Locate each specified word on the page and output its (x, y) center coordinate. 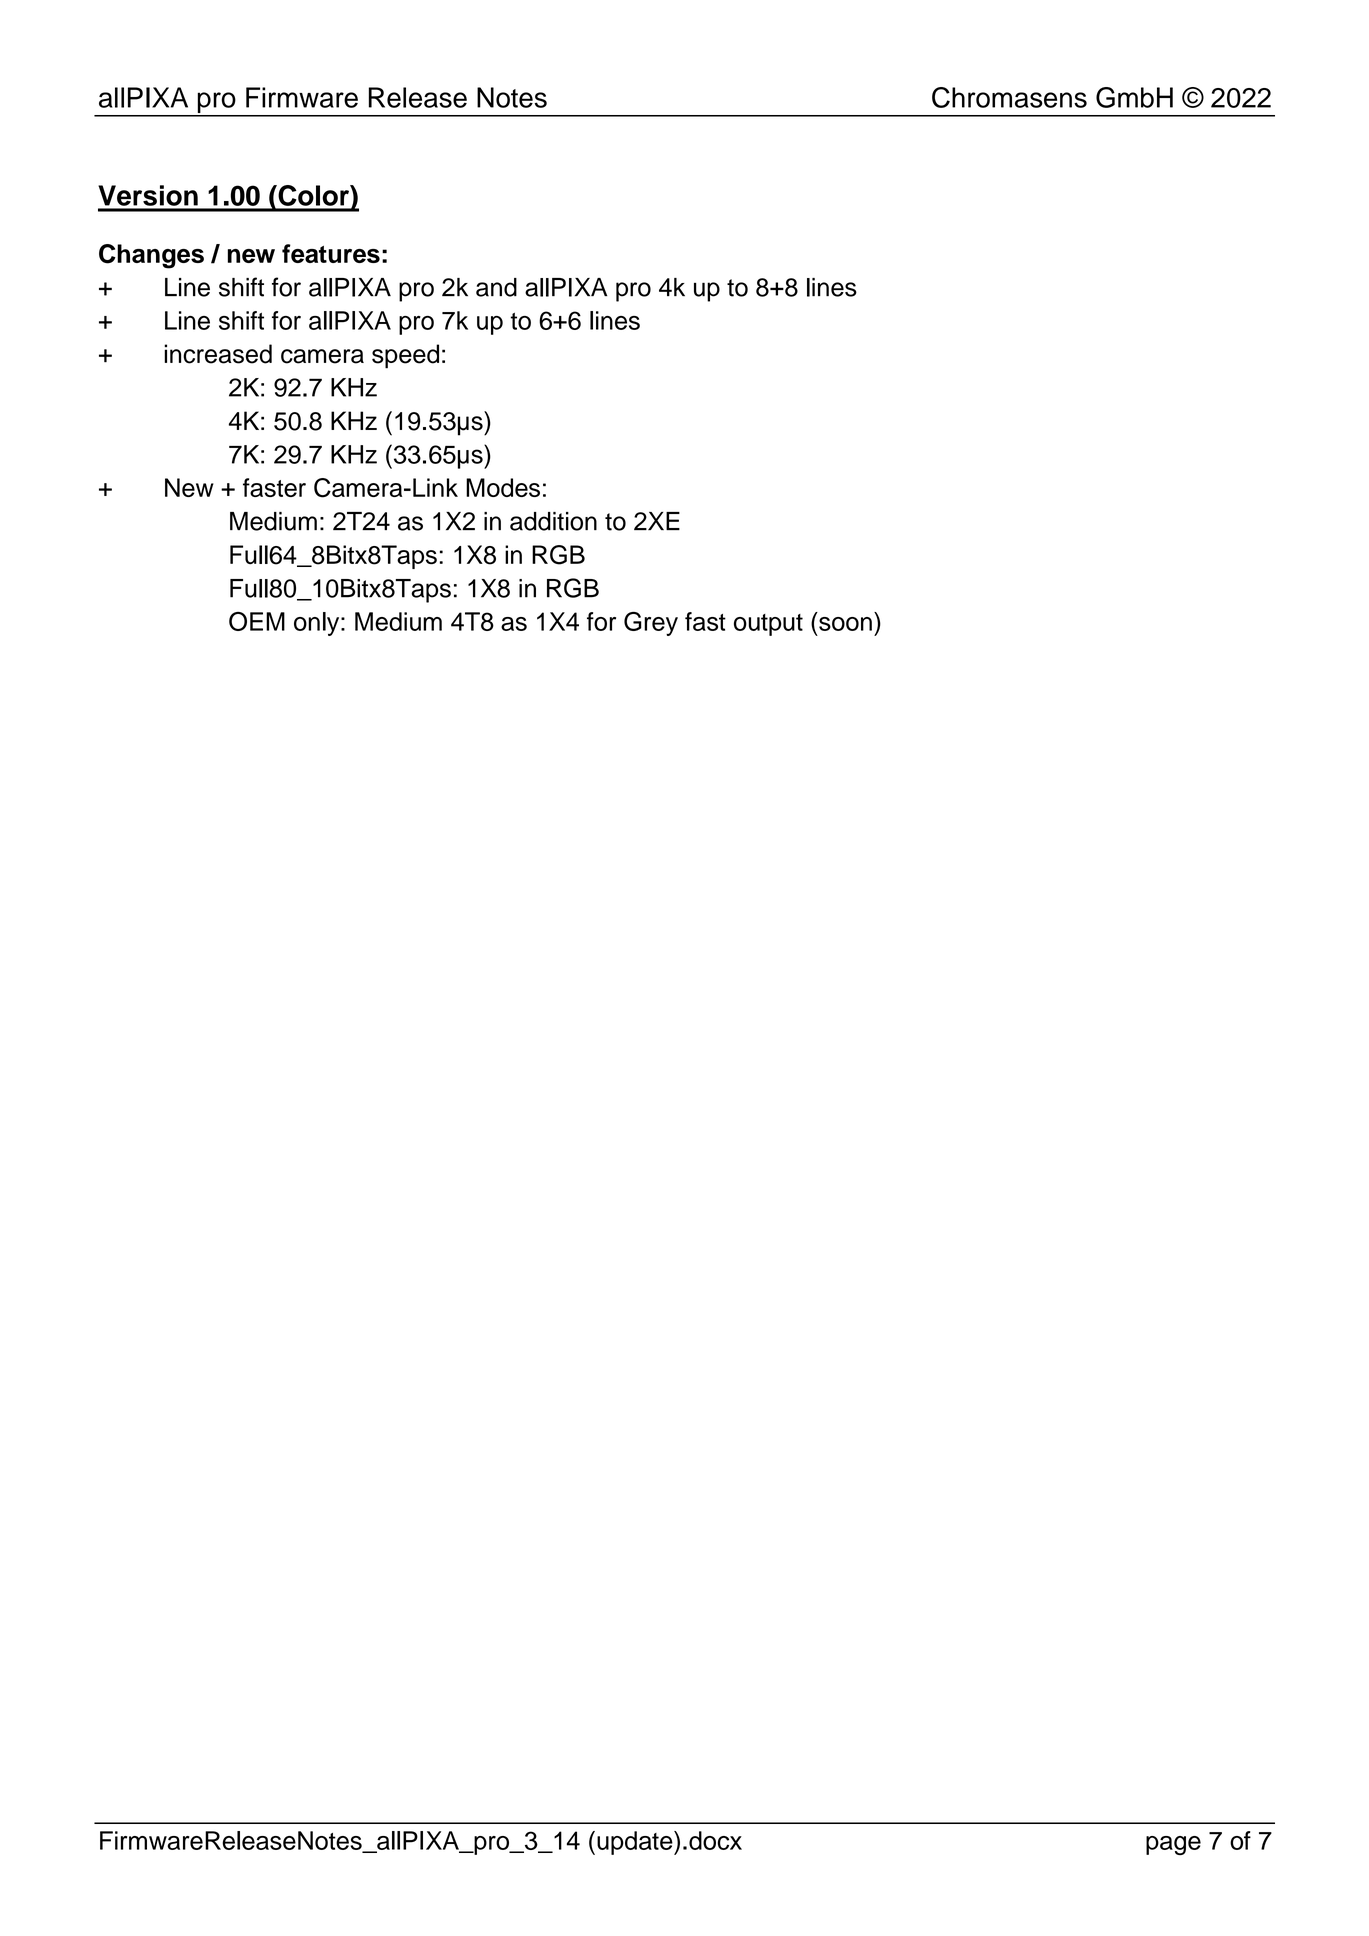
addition (553, 521)
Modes (503, 487)
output (768, 625)
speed (405, 356)
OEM (257, 621)
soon (845, 624)
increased (218, 354)
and (496, 287)
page (1173, 1845)
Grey (651, 624)
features (331, 253)
